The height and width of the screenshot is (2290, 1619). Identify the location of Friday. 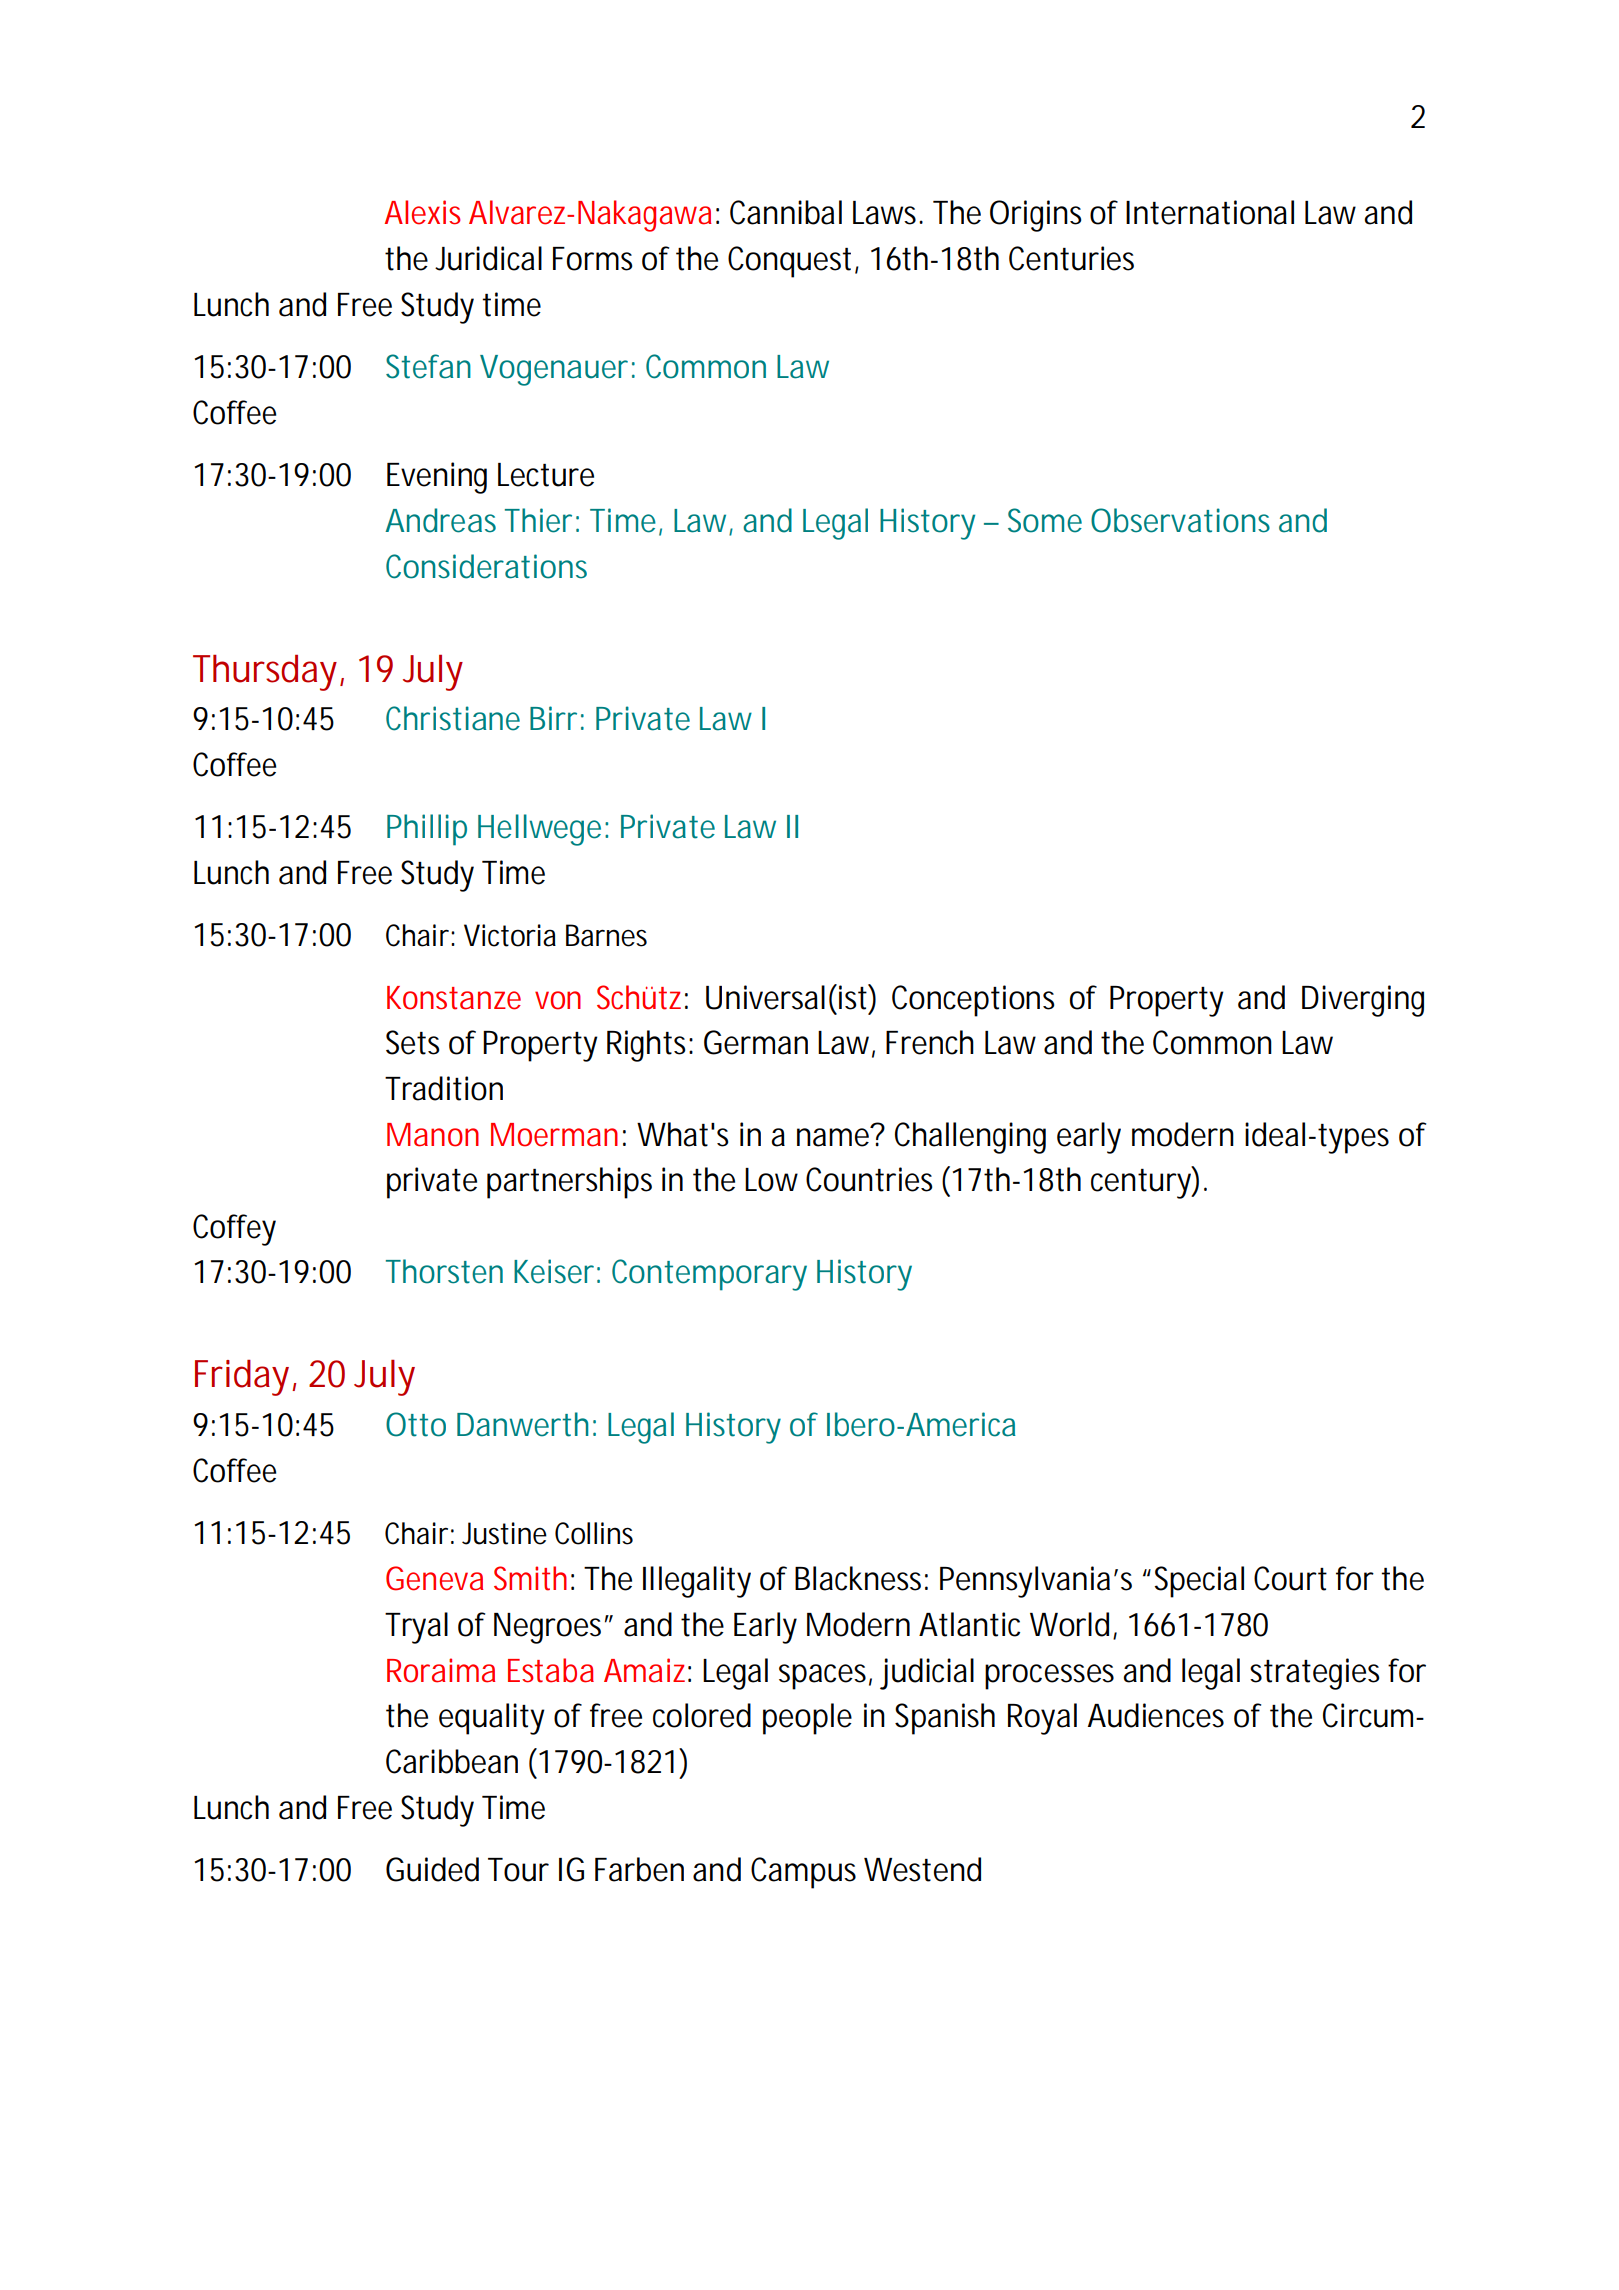
(242, 1378).
